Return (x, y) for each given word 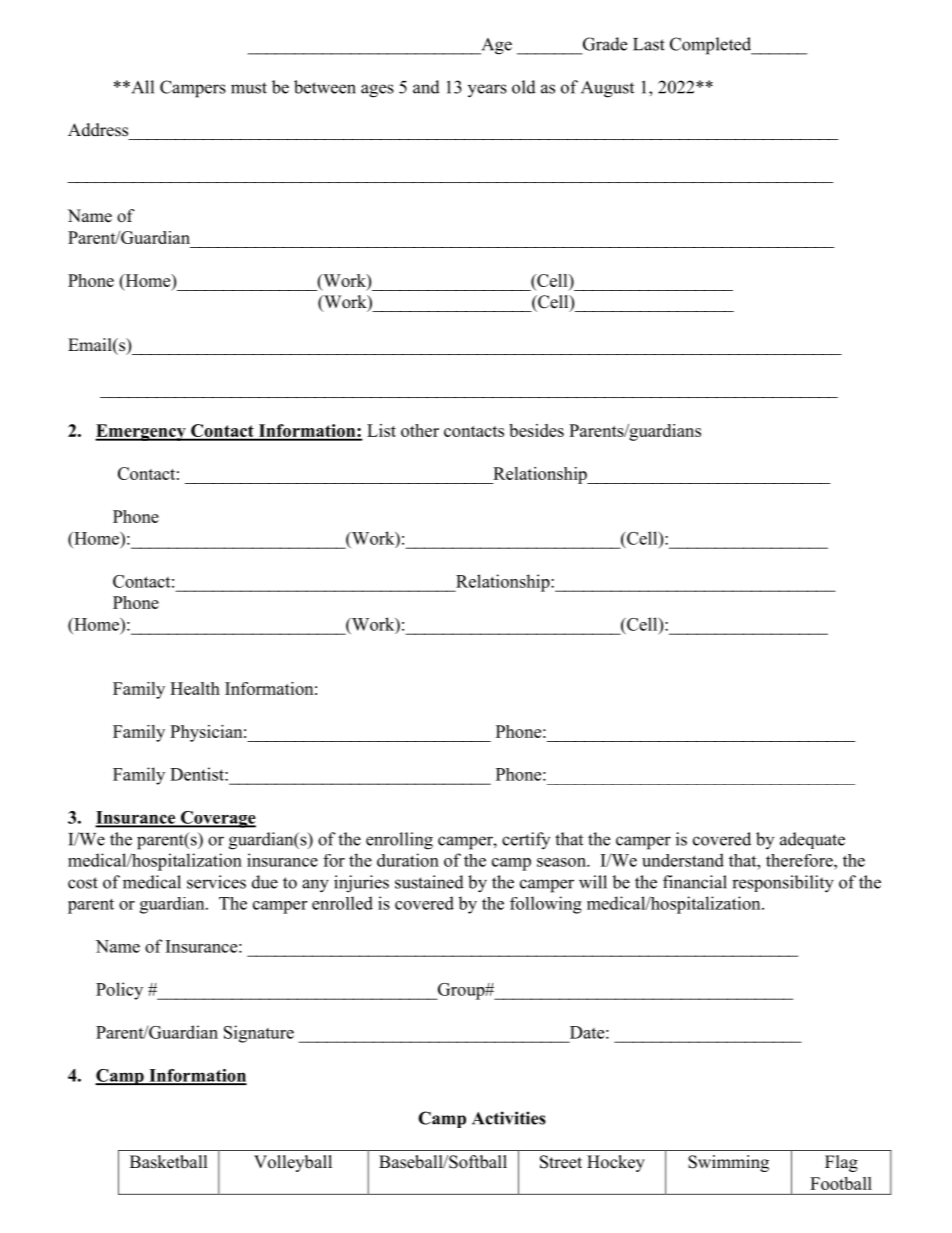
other (420, 430)
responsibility (783, 884)
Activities (509, 1118)
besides (536, 430)
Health (195, 688)
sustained (429, 882)
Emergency (141, 432)
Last (649, 44)
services (216, 882)
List (381, 430)
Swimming (728, 1163)
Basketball (169, 1162)
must (249, 88)
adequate (812, 840)
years (487, 91)
